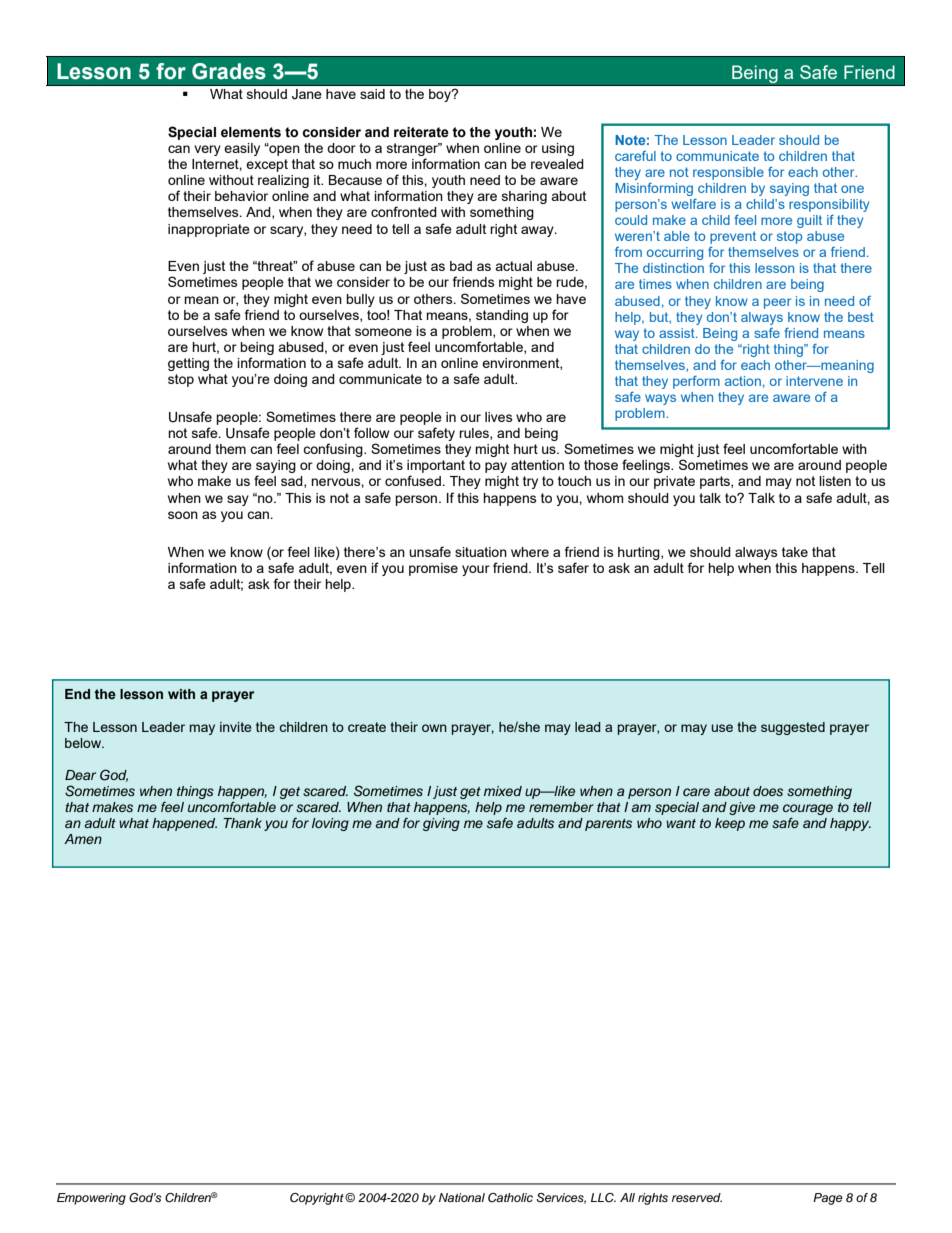 This page has width=952, height=1233. Describe the element at coordinates (91, 1199) in the page. I see `Empowering` at that location.
